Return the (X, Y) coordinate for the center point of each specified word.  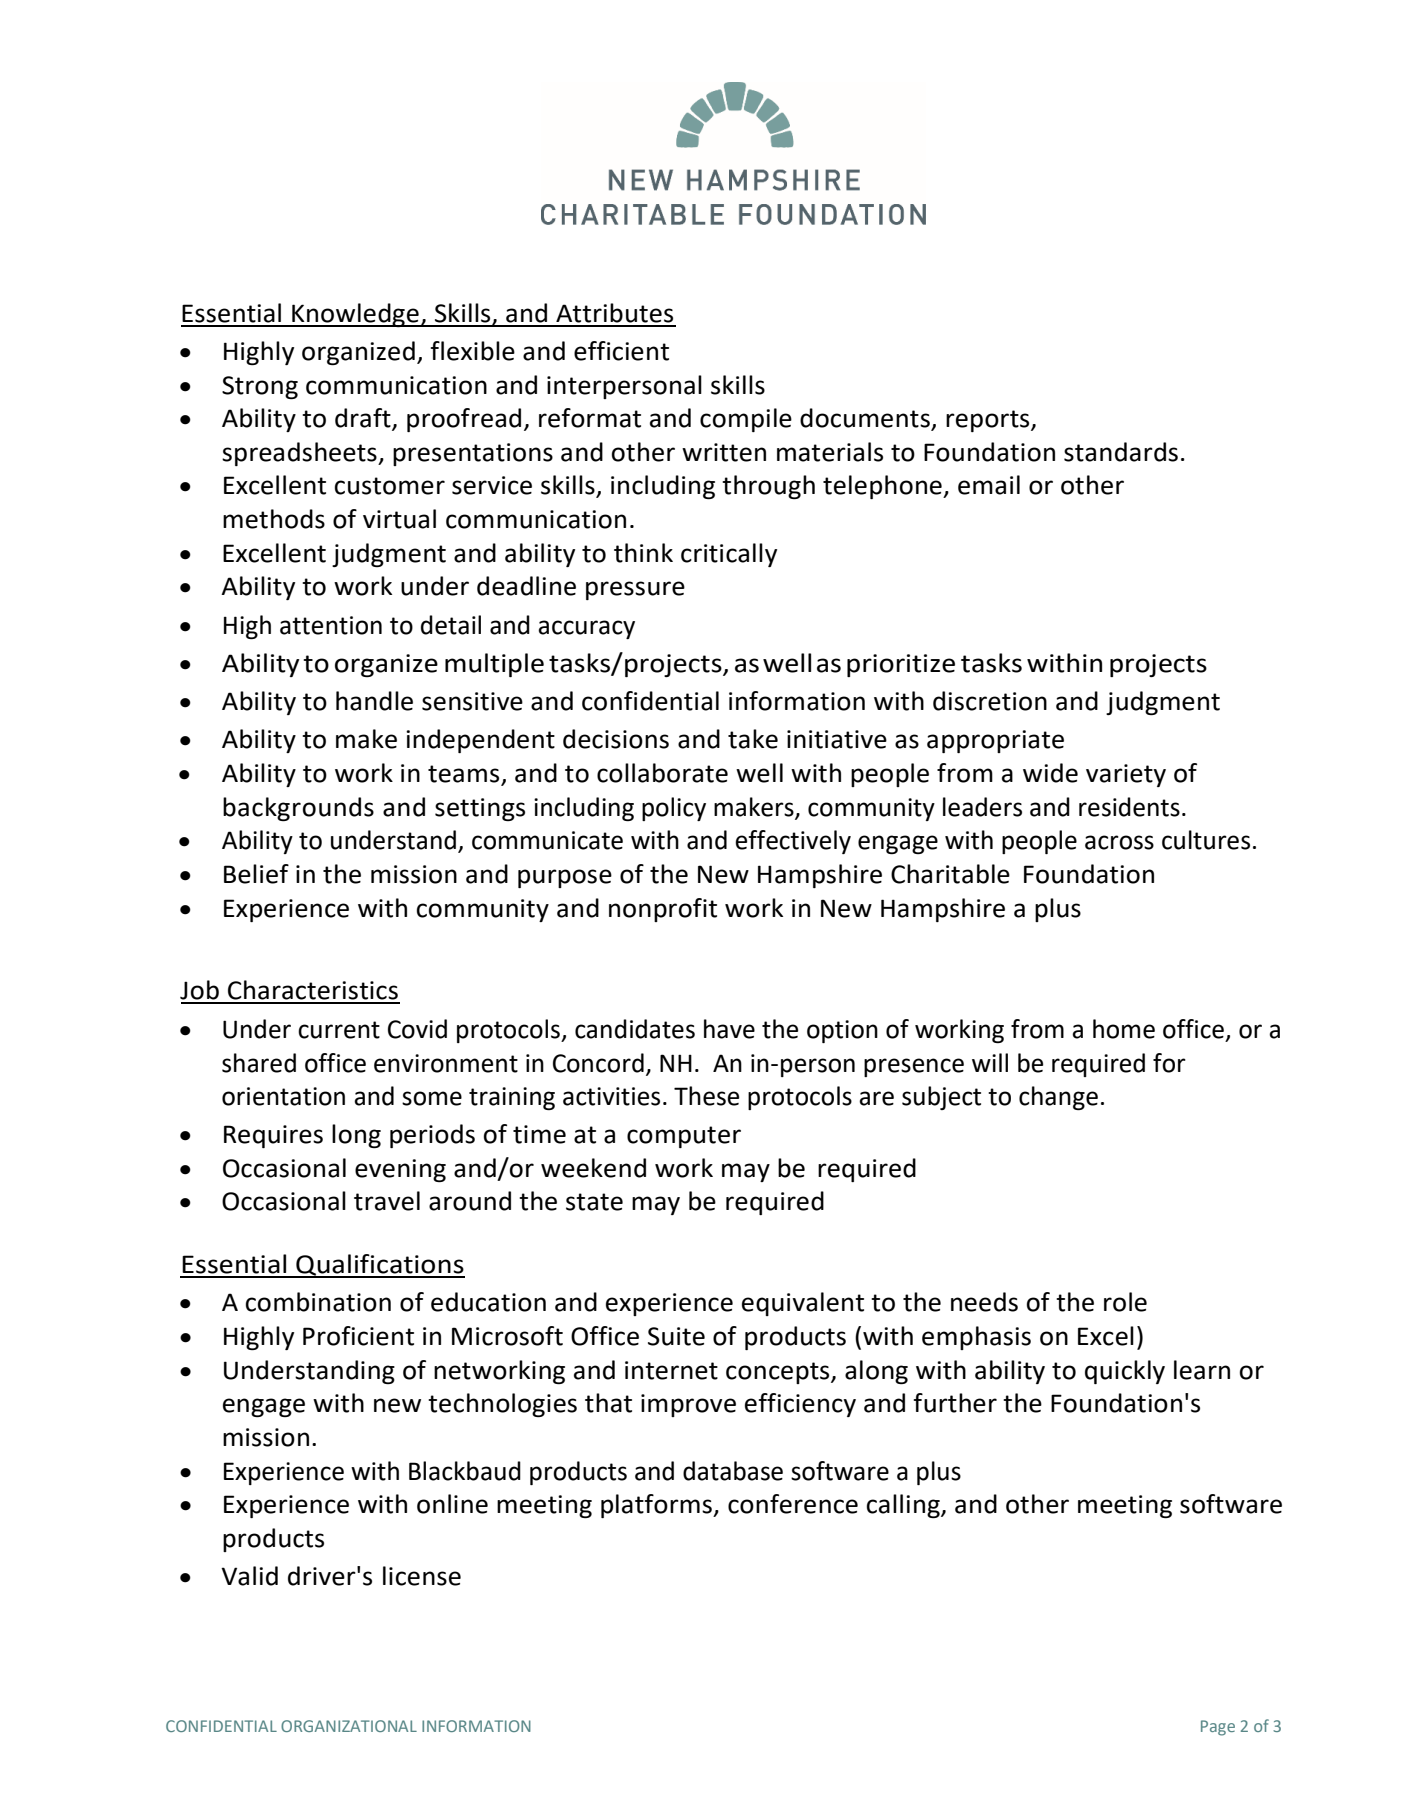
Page (1218, 1728)
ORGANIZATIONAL (349, 1726)
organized (358, 353)
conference (793, 1504)
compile (746, 420)
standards (1121, 452)
